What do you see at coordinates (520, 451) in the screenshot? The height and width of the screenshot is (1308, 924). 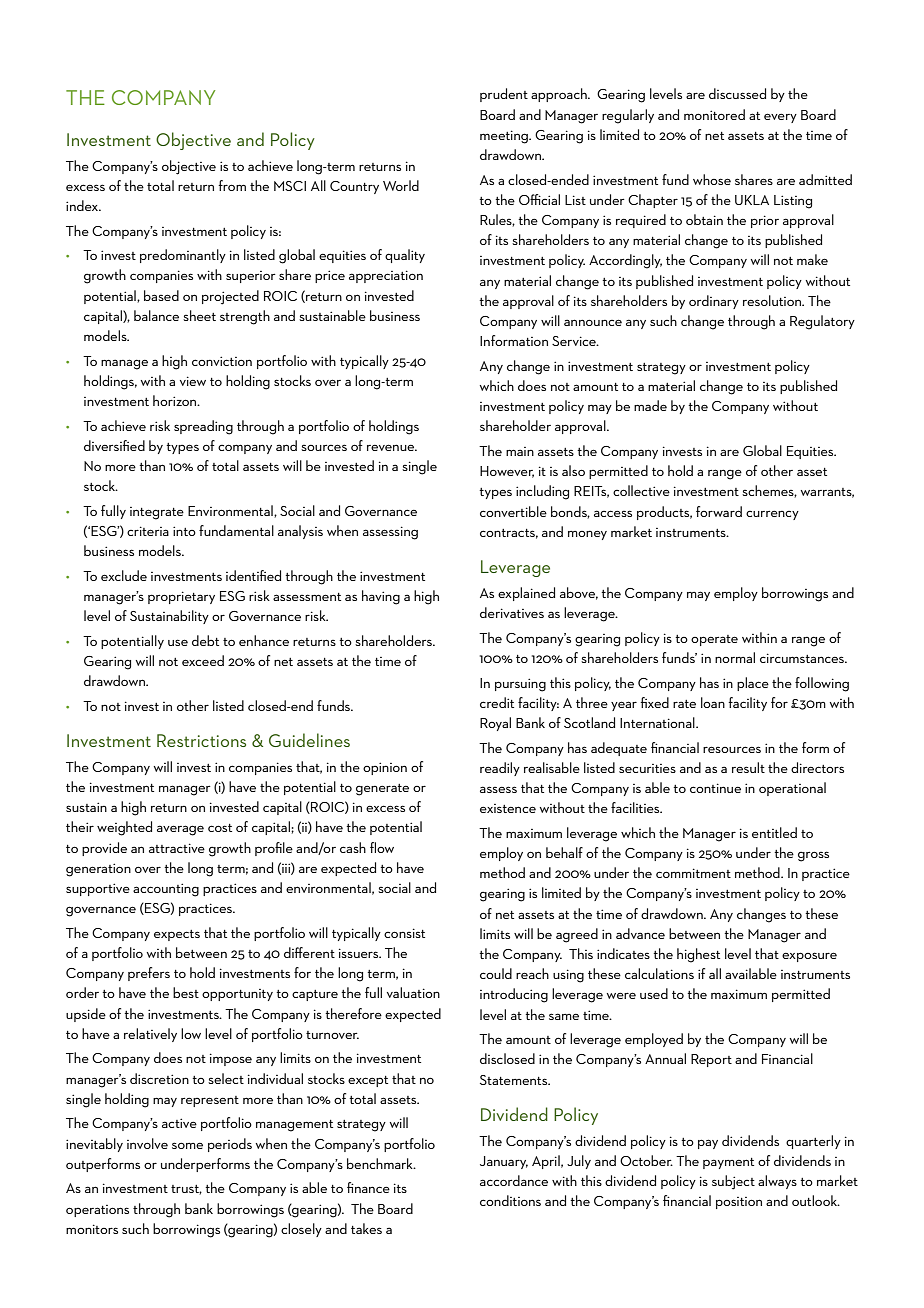 I see `main` at bounding box center [520, 451].
